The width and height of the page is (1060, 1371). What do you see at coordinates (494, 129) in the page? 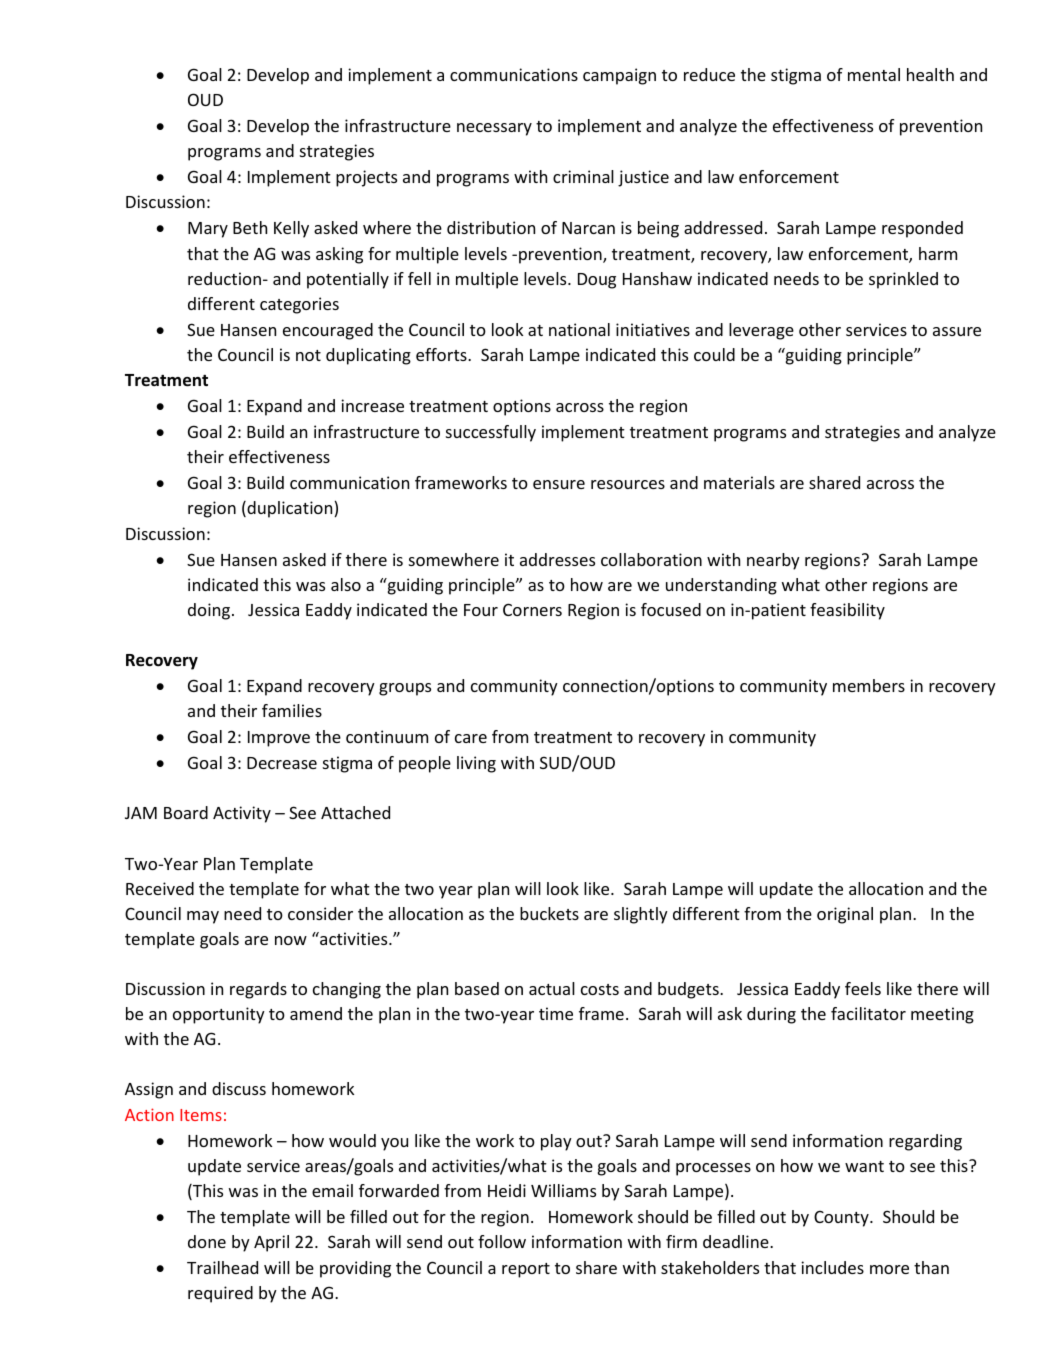
I see `necessary` at bounding box center [494, 129].
